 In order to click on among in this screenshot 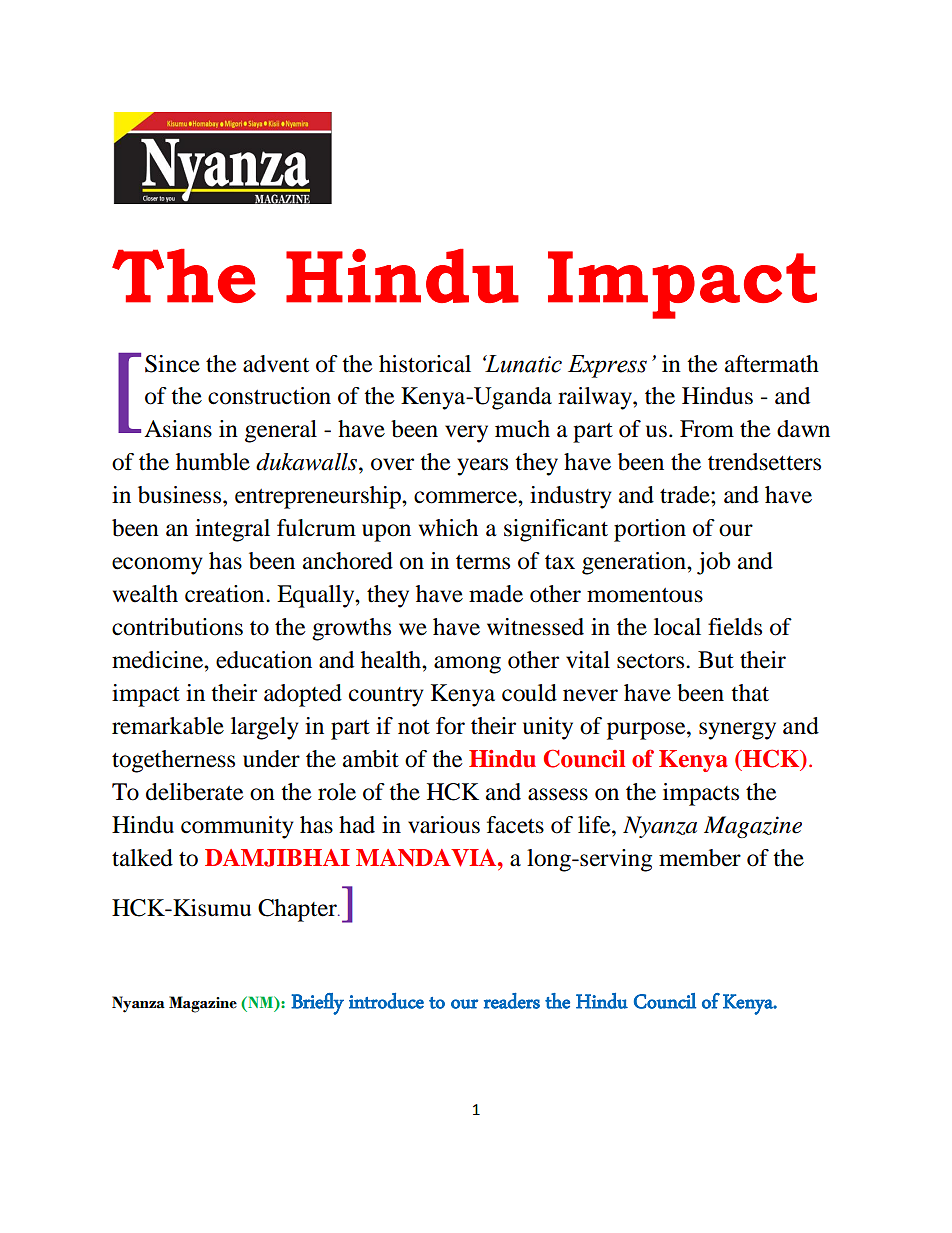, I will do `click(467, 665)`.
